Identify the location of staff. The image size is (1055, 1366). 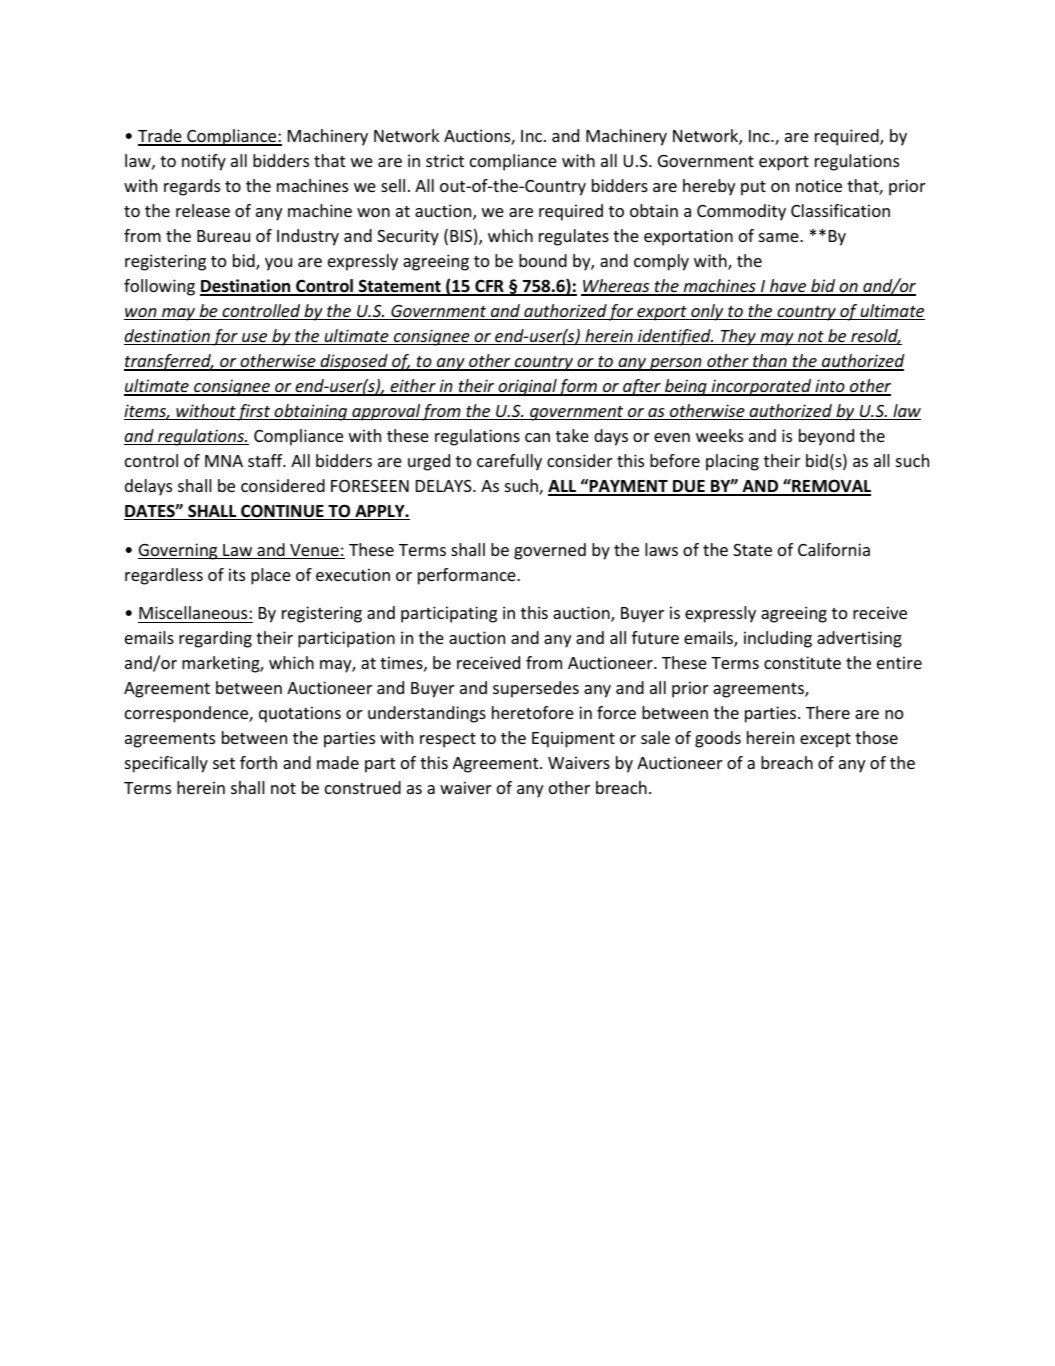
(266, 460).
